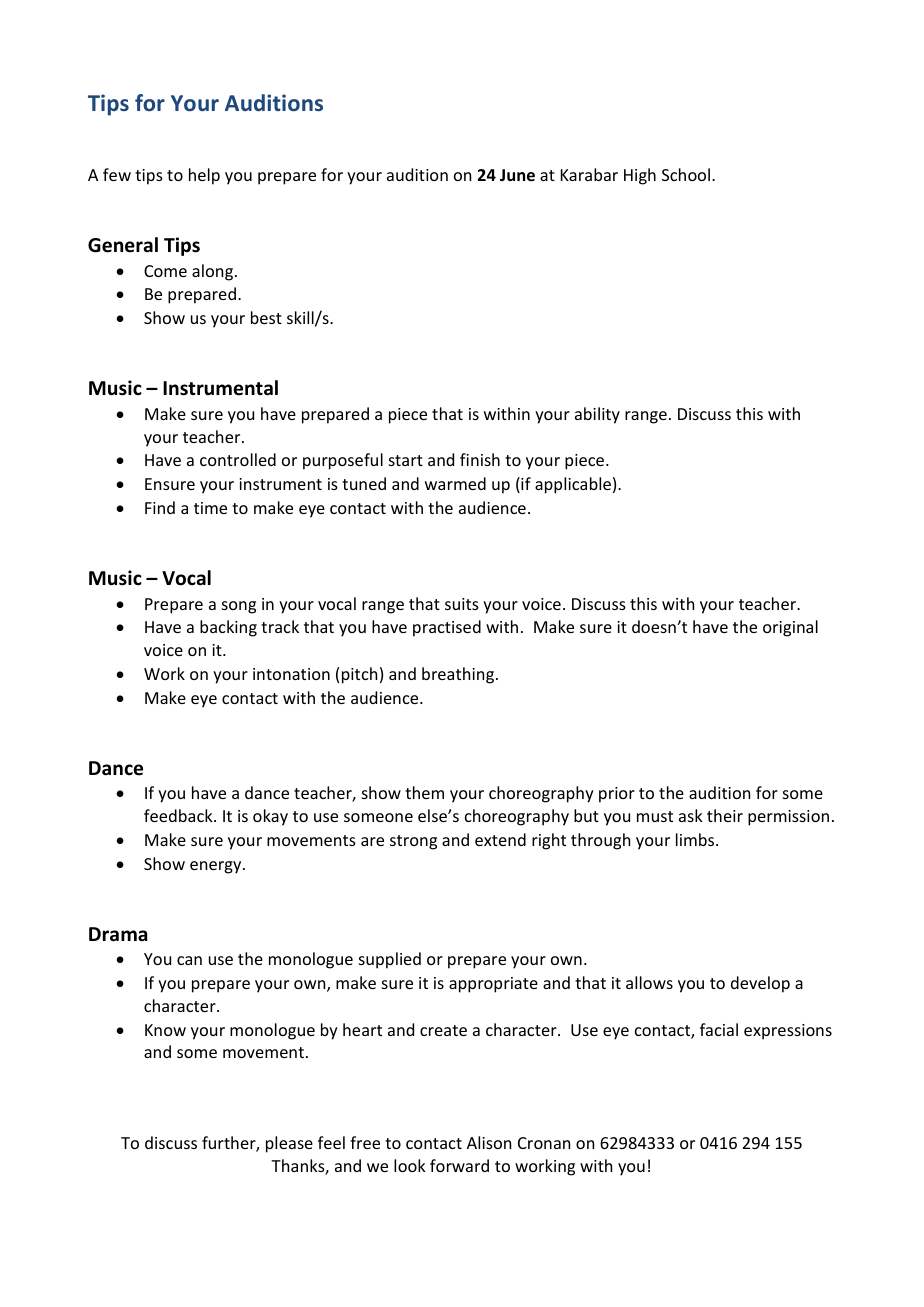 The height and width of the screenshot is (1307, 924). Describe the element at coordinates (489, 1142) in the screenshot. I see `Alison` at that location.
